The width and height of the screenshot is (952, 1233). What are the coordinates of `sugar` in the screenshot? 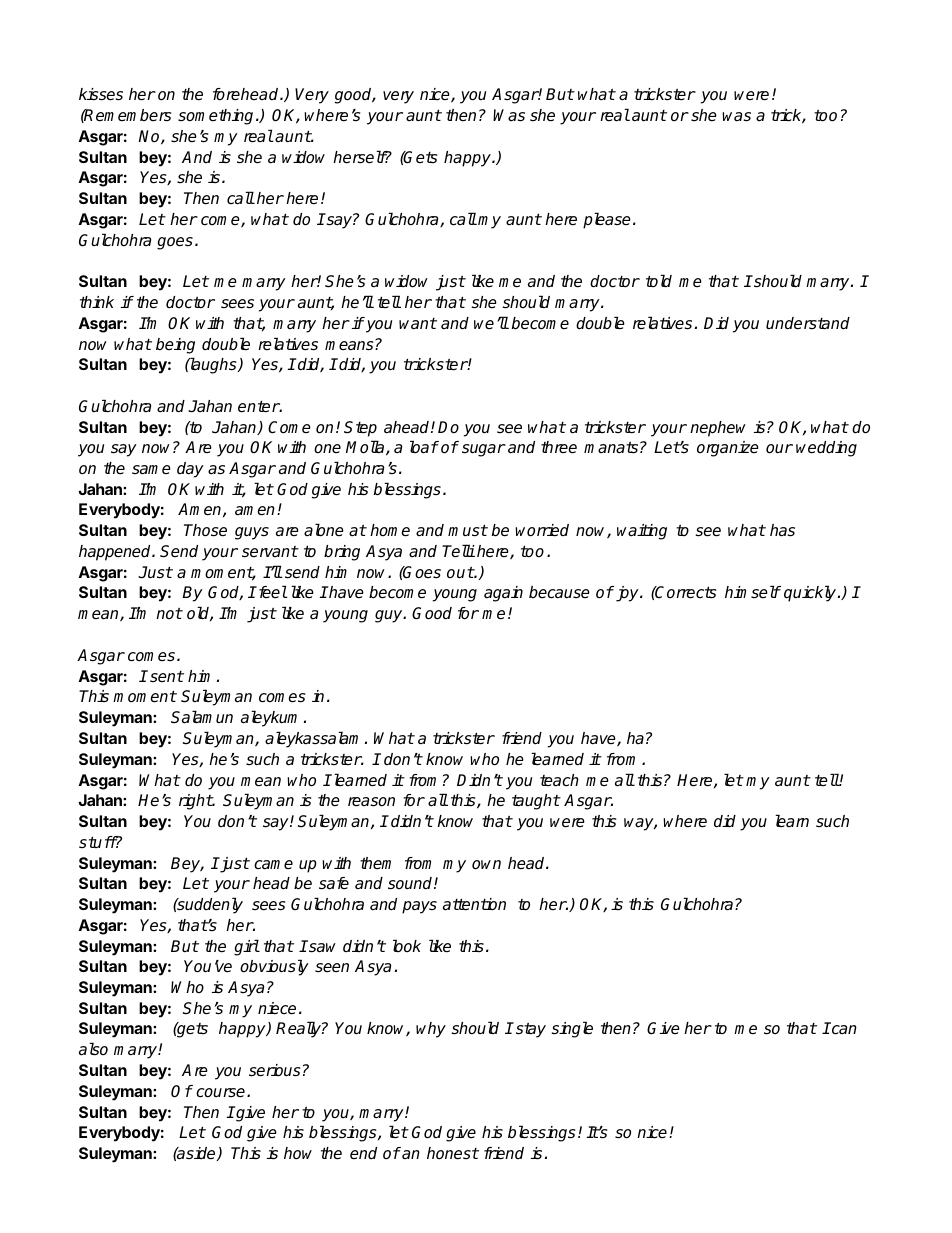 It's located at (484, 450).
